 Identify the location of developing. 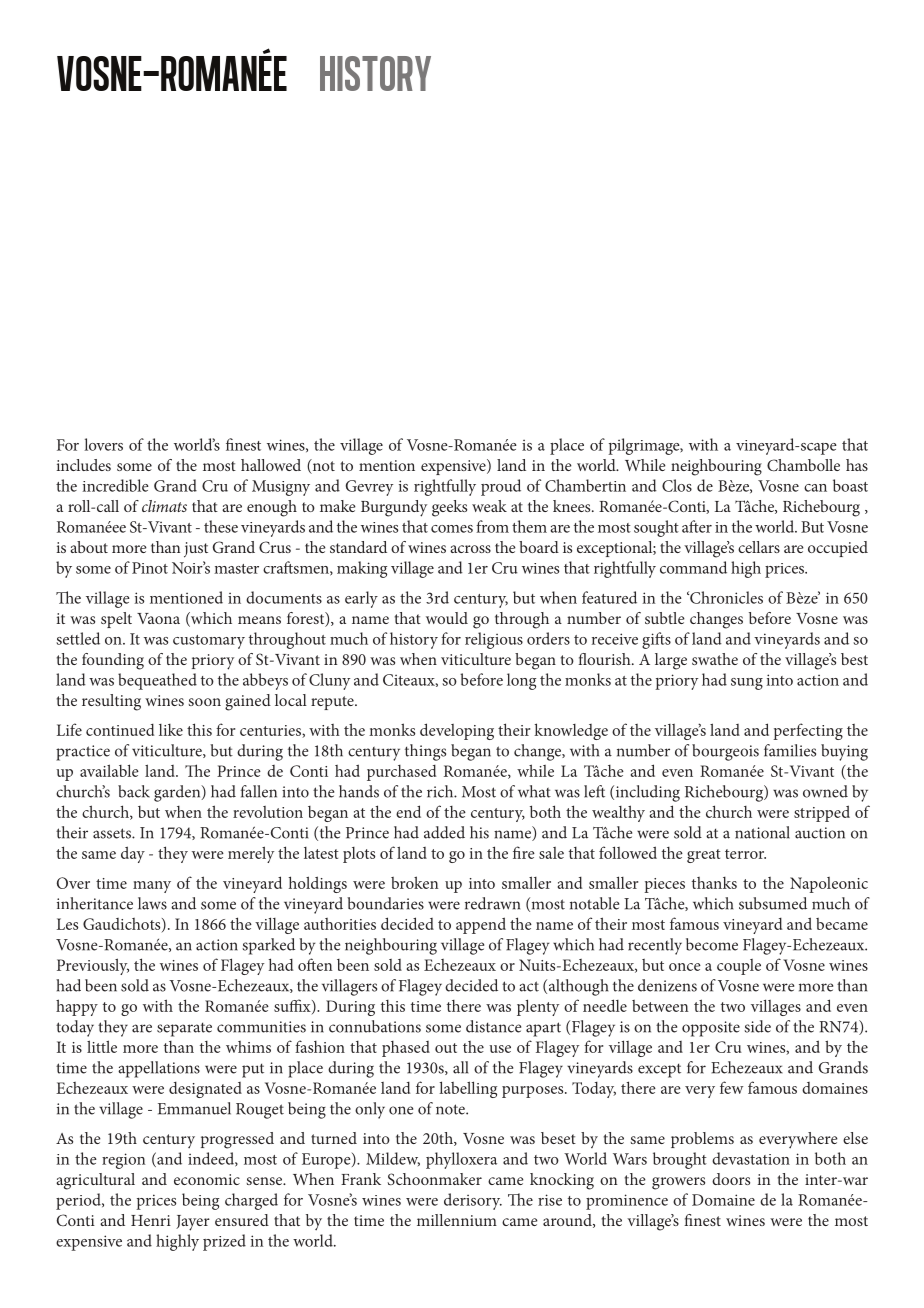
(457, 731).
